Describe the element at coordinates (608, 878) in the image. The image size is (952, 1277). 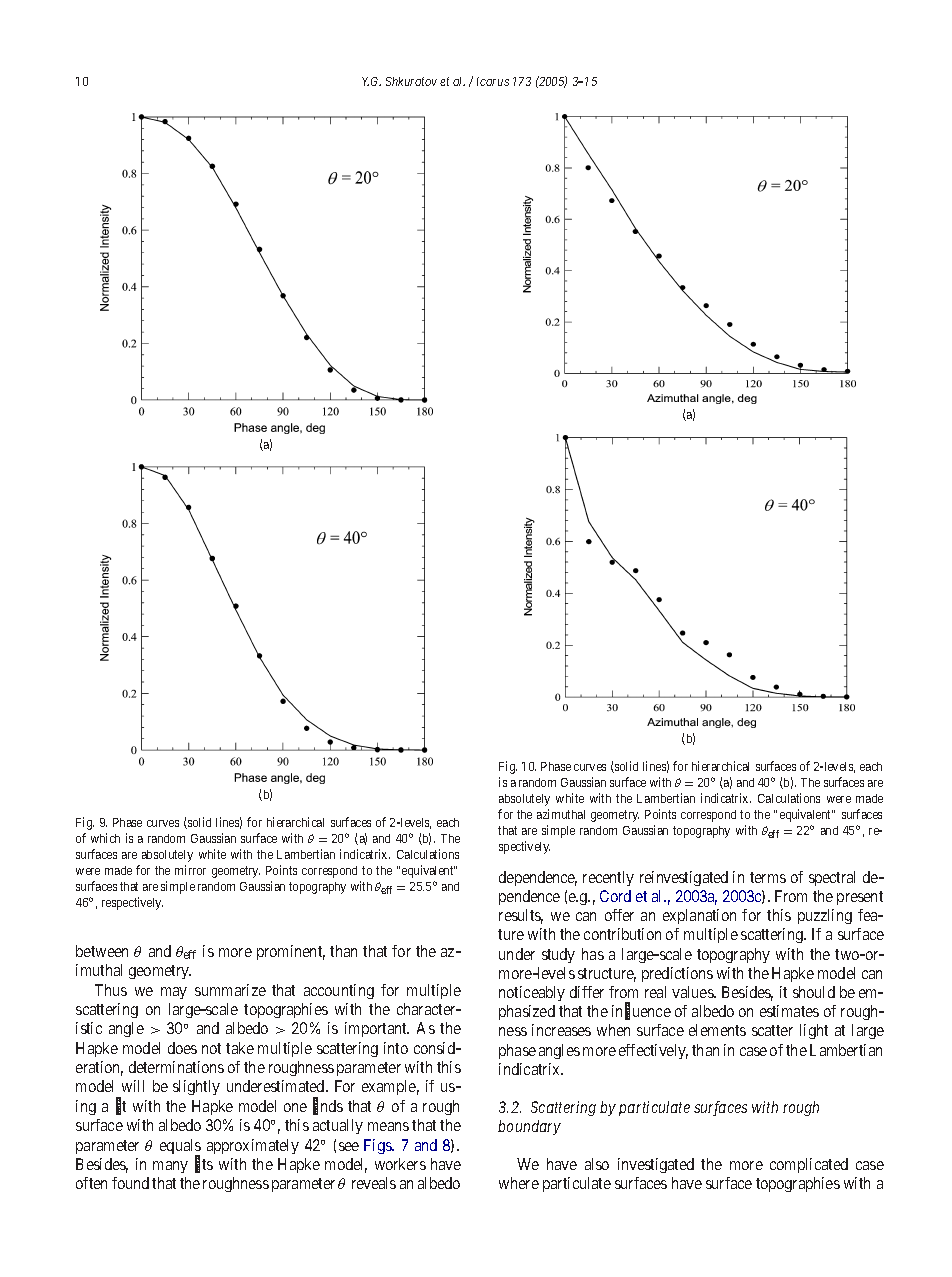
I see `recently` at that location.
